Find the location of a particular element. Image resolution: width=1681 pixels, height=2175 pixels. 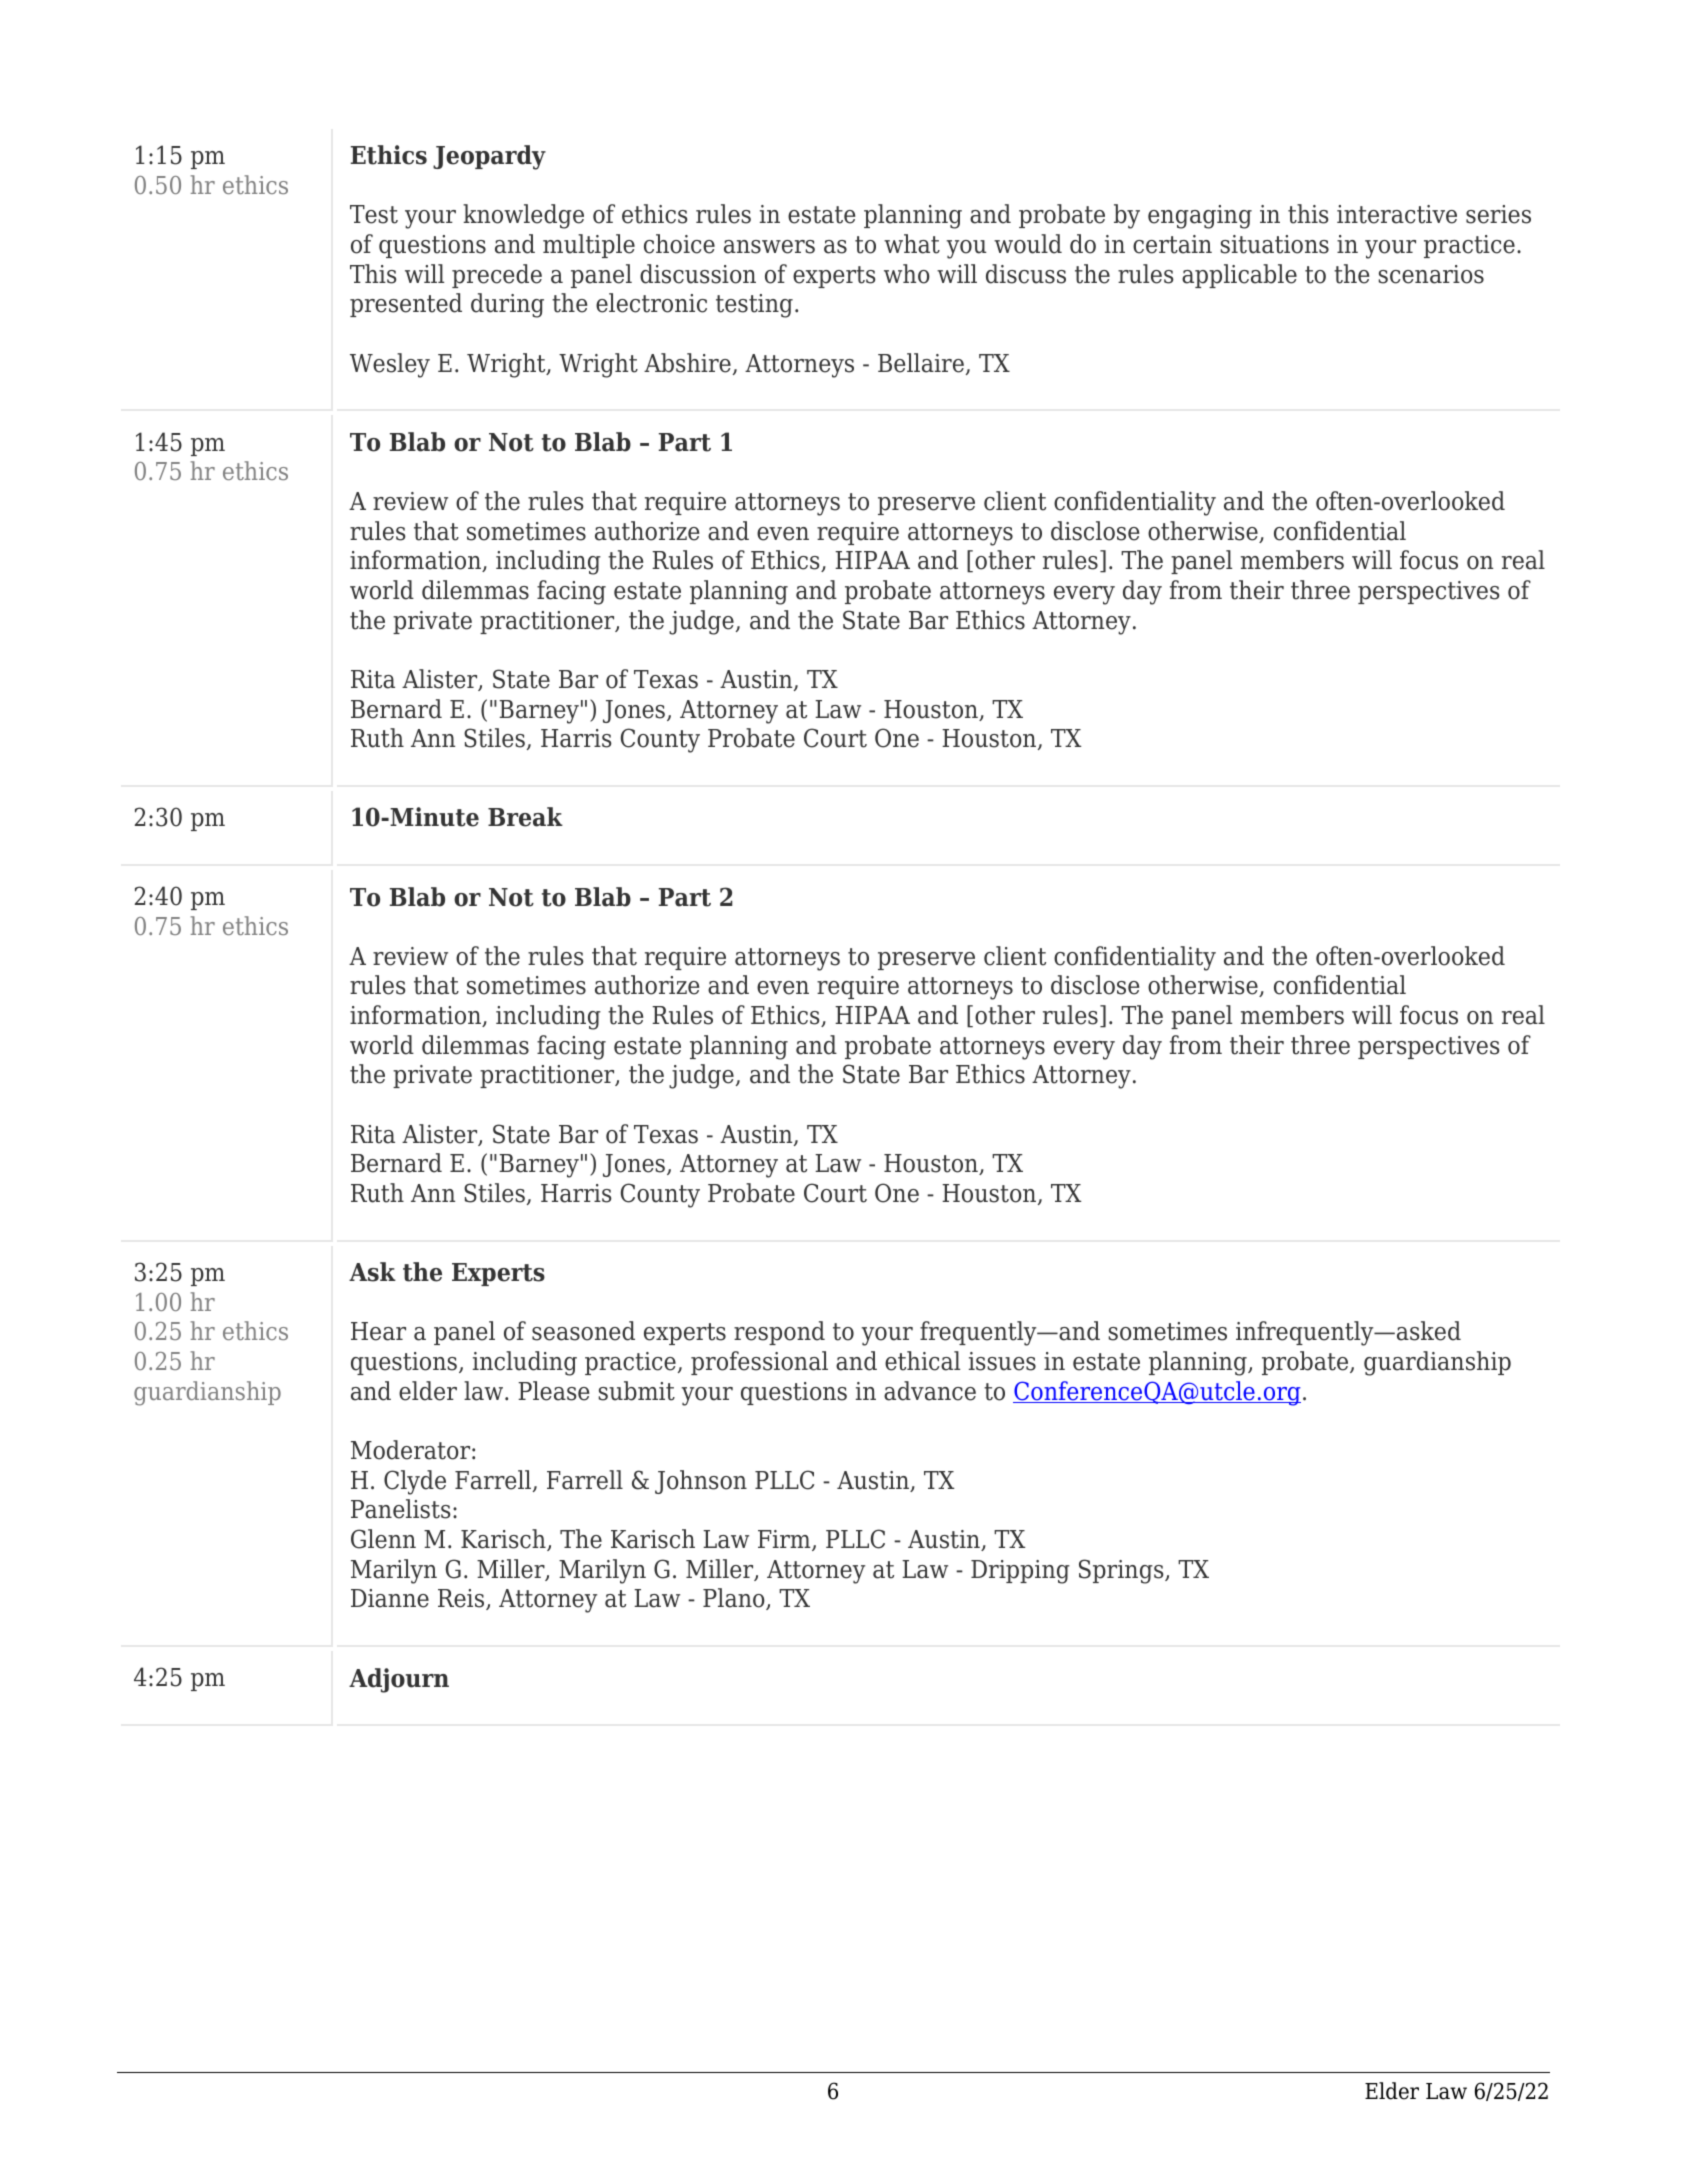

Reis is located at coordinates (462, 1599).
